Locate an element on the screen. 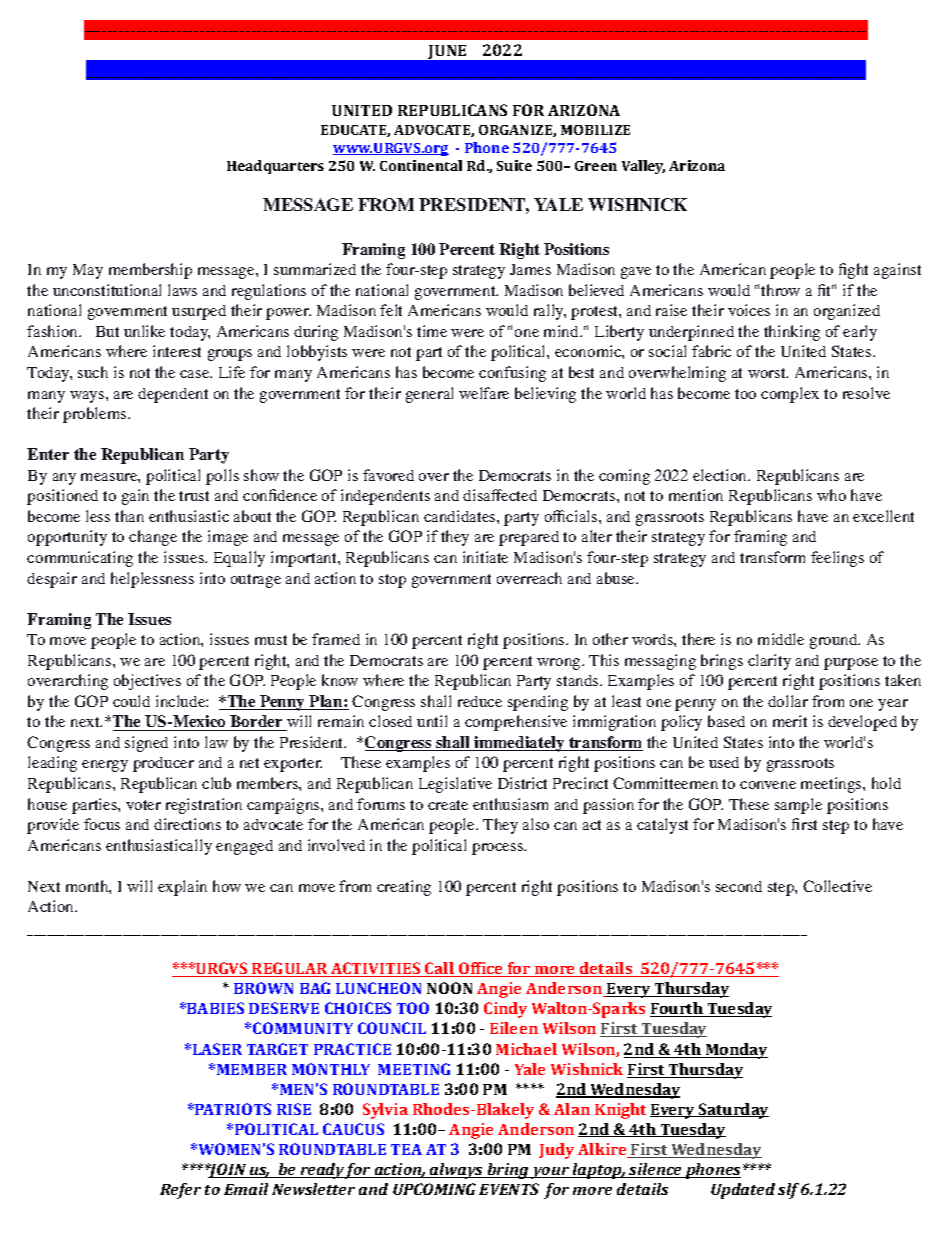 Image resolution: width=952 pixels, height=1233 pixels. EVENTS is located at coordinates (509, 1189).
